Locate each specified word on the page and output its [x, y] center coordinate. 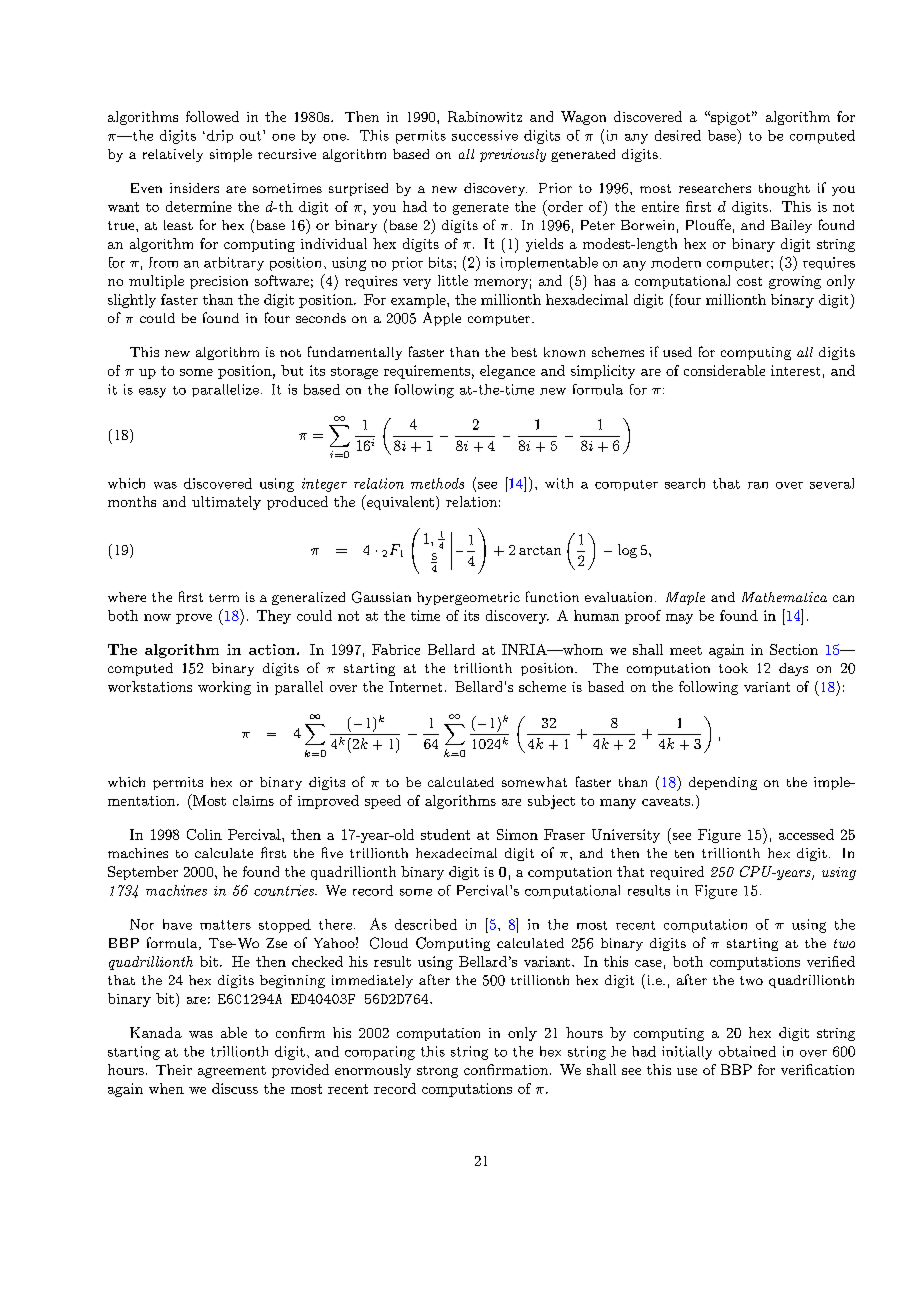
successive [485, 135]
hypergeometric [468, 598]
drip [218, 136]
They [274, 617]
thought [784, 189]
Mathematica [784, 597]
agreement [232, 1072]
